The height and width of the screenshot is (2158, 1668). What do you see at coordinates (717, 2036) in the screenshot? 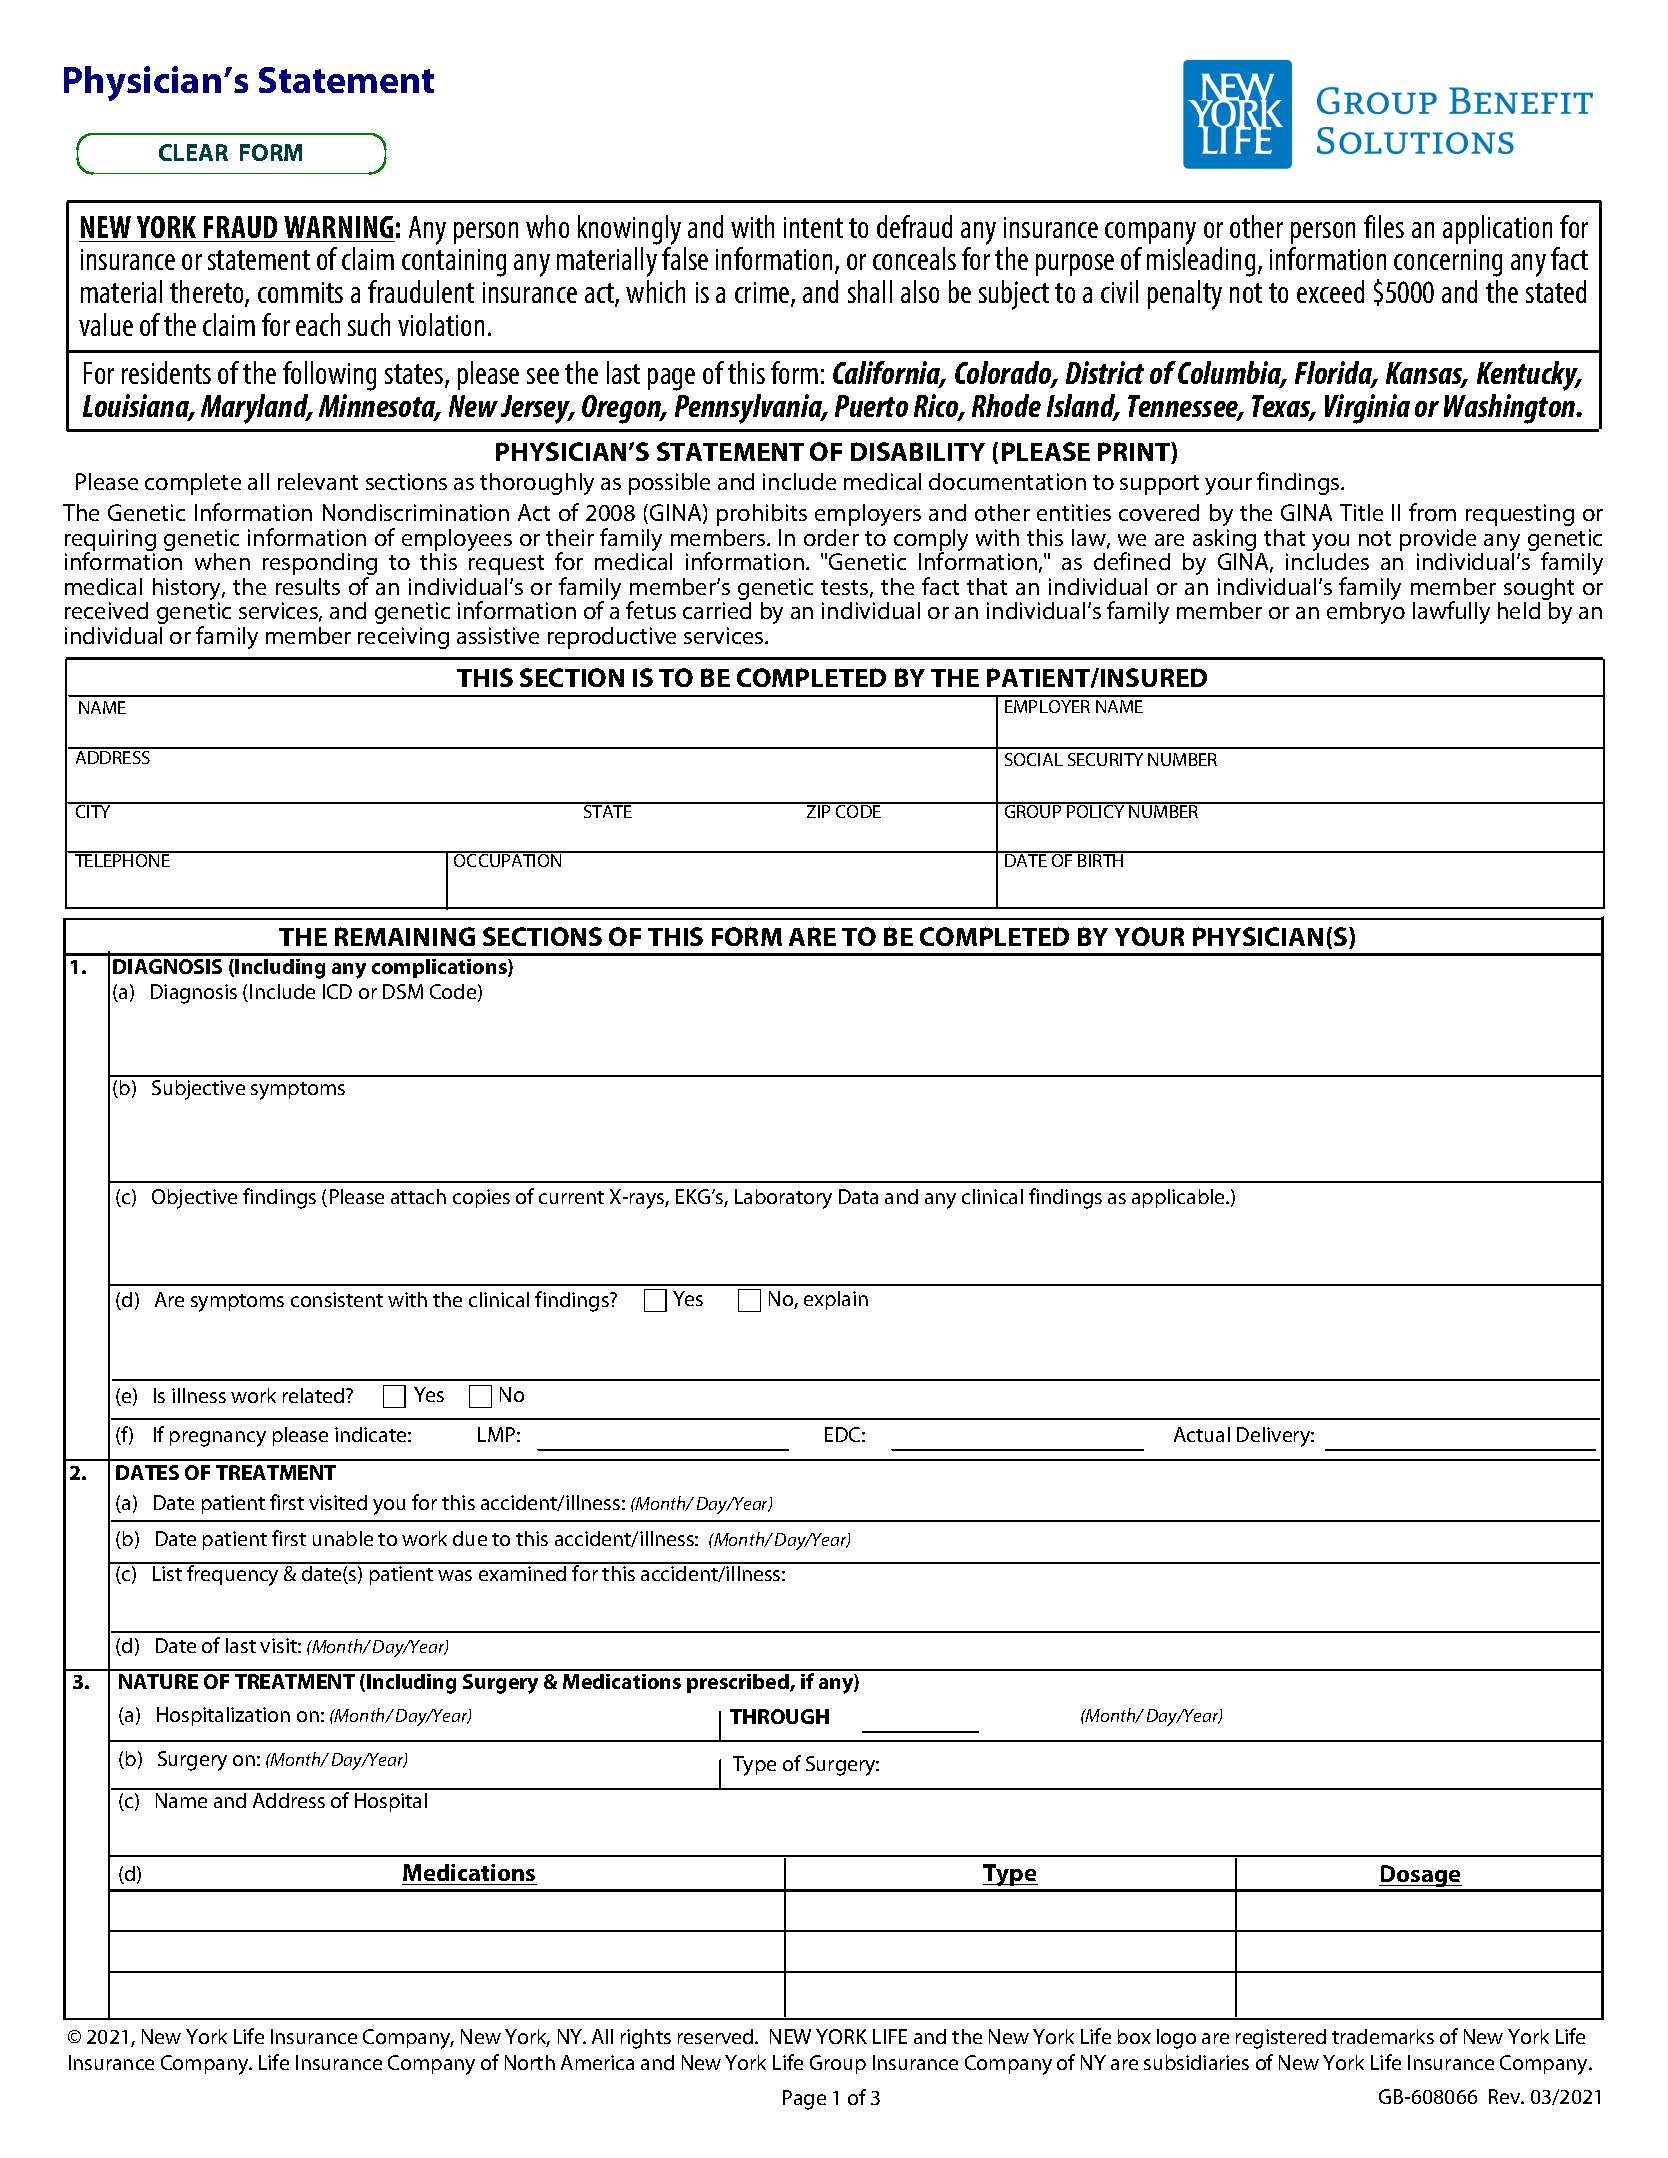
I see `reserved` at bounding box center [717, 2036].
